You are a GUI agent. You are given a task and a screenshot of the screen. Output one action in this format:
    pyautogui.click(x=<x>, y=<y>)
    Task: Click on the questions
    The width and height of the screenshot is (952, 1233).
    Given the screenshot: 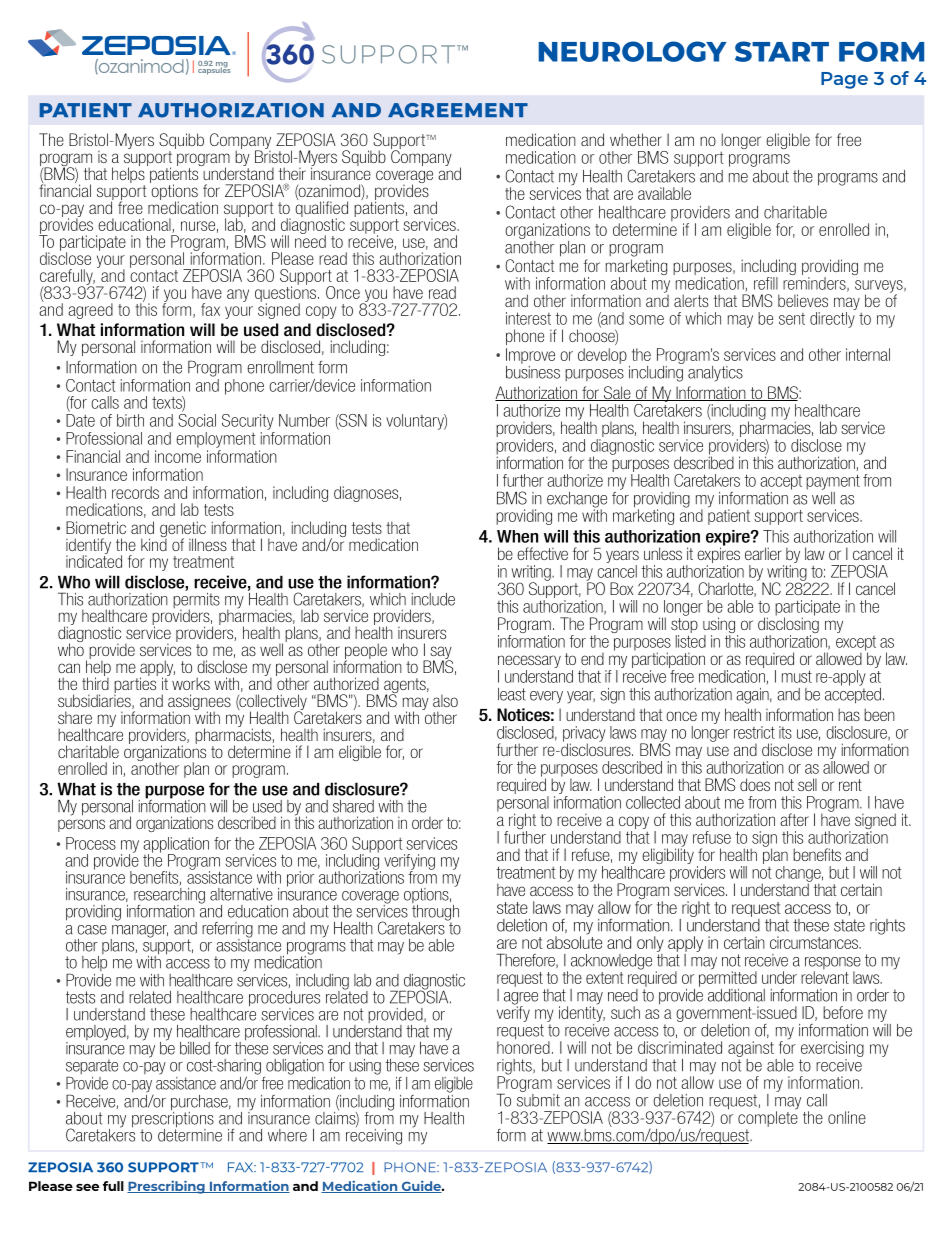 What is the action you would take?
    pyautogui.click(x=287, y=294)
